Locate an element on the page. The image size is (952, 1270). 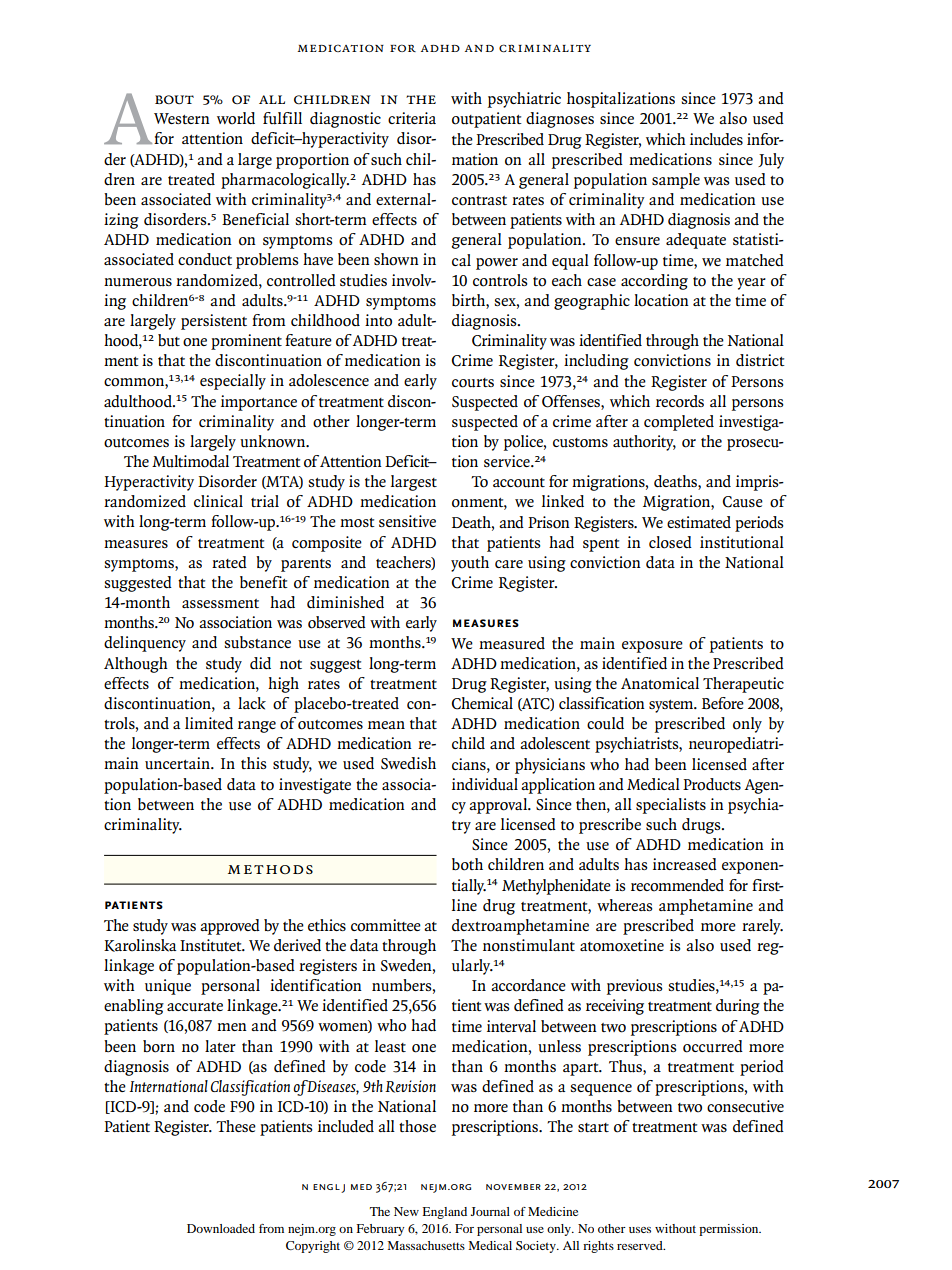
youth is located at coordinates (470, 564).
